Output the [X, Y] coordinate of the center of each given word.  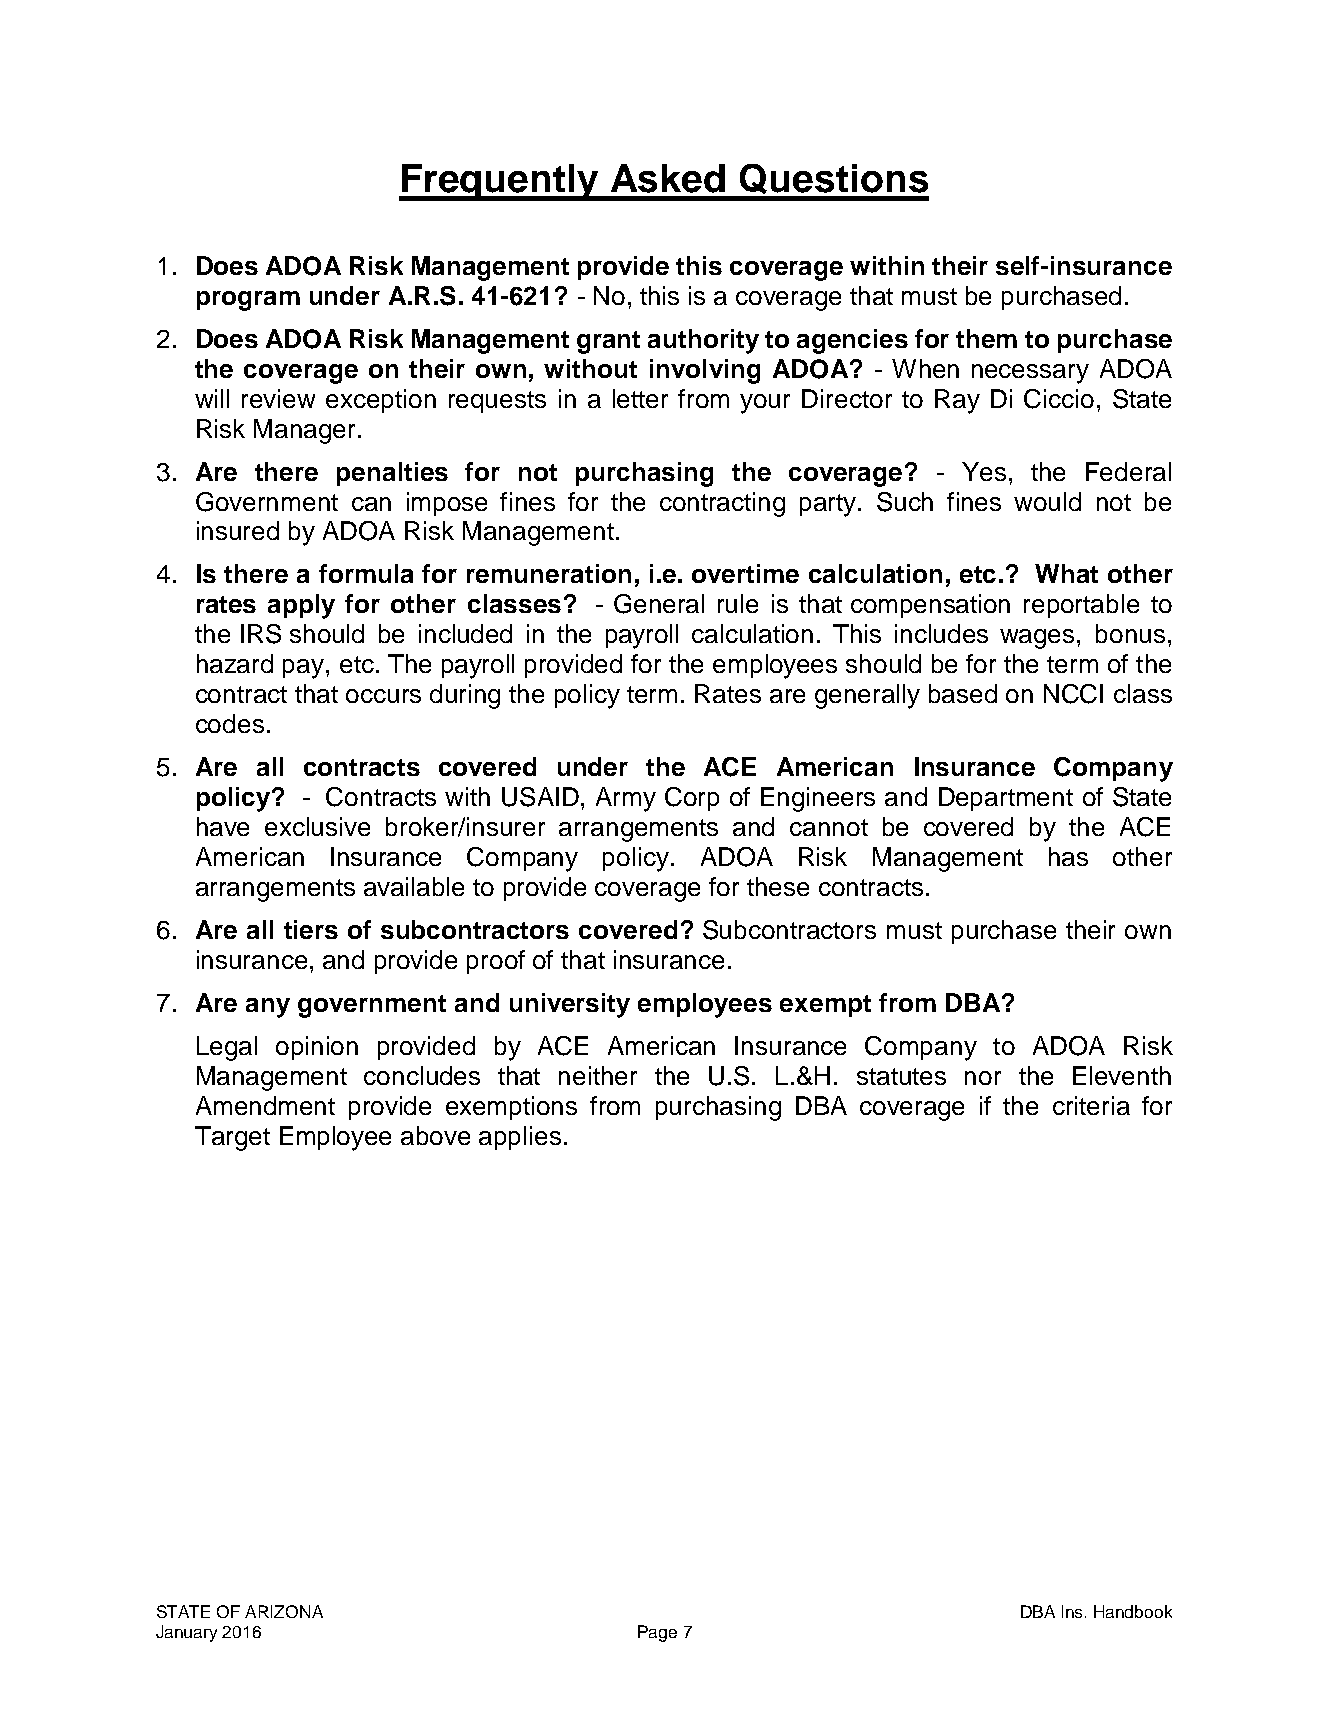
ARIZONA [284, 1611]
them [986, 338]
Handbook [1133, 1611]
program [248, 301]
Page [657, 1633]
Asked [668, 178]
